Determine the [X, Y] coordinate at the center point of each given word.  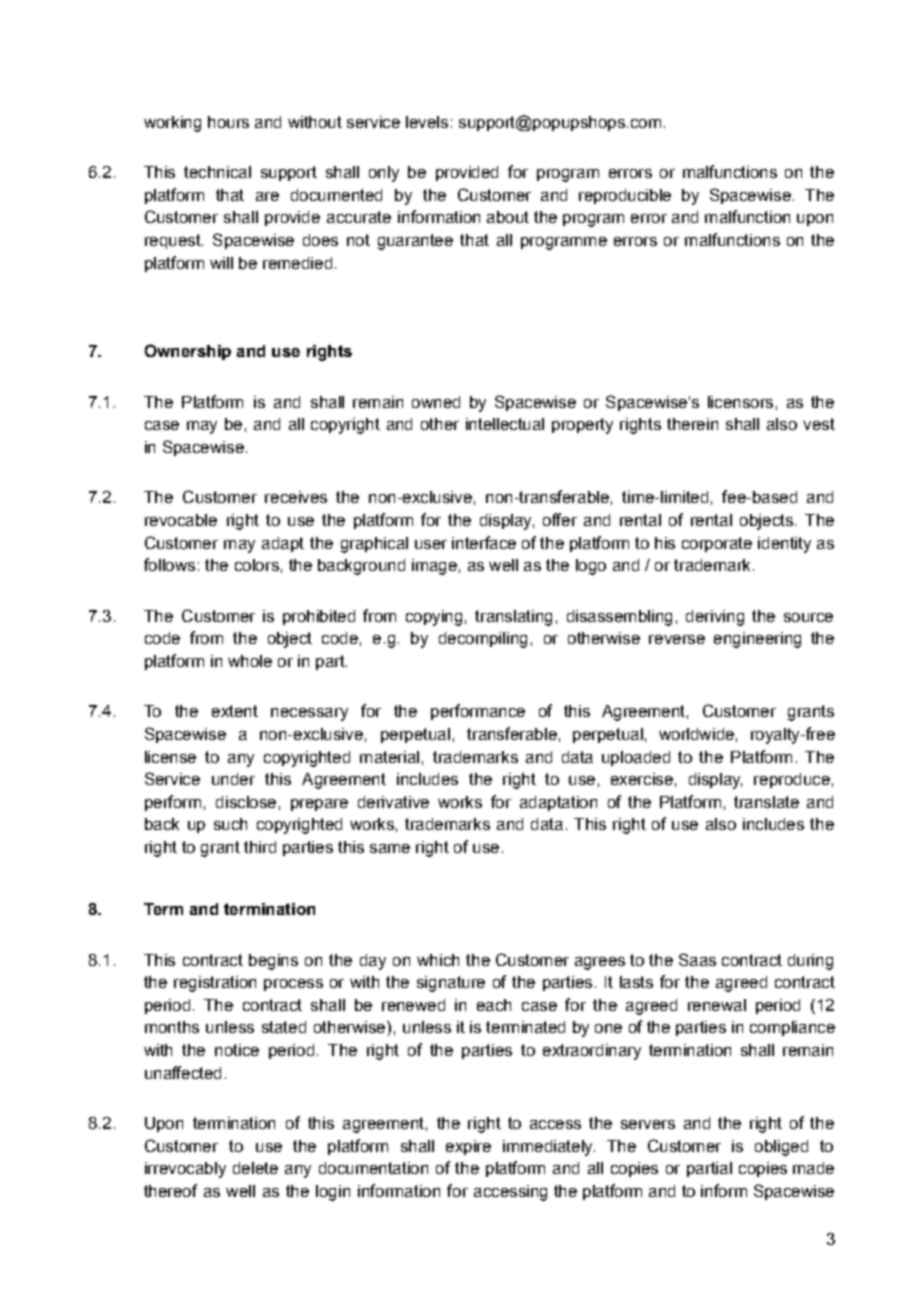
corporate [717, 544]
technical [217, 172]
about [508, 217]
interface [484, 542]
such [230, 824]
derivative [393, 802]
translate [766, 802]
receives [296, 497]
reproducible [625, 196]
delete [255, 1168]
